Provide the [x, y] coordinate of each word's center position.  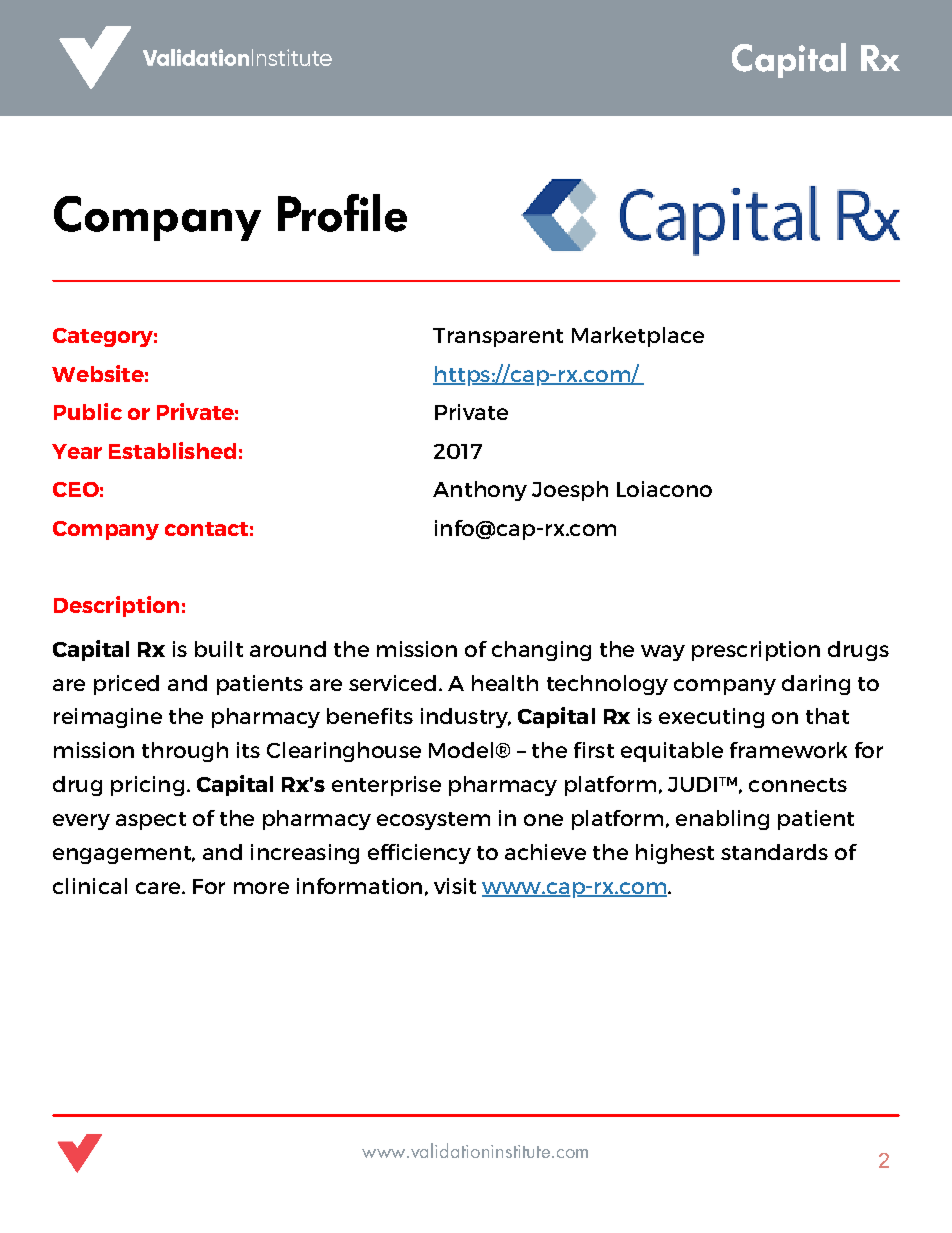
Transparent [498, 337]
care [159, 888]
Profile [342, 213]
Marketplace [638, 337]
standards [774, 852]
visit [455, 886]
